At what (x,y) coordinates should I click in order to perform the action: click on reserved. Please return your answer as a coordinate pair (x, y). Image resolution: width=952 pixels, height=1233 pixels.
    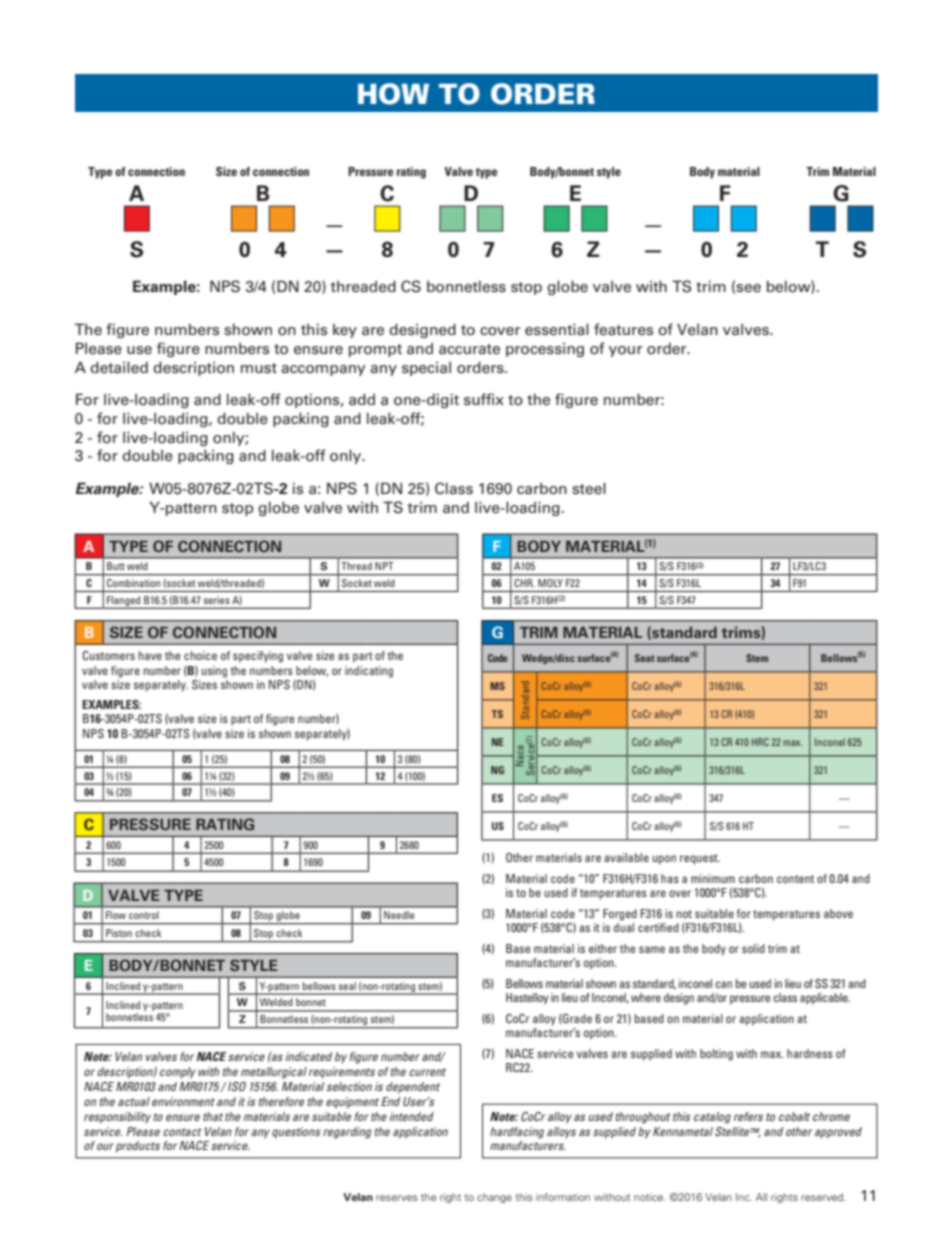
    Looking at the image, I should click on (823, 1197).
